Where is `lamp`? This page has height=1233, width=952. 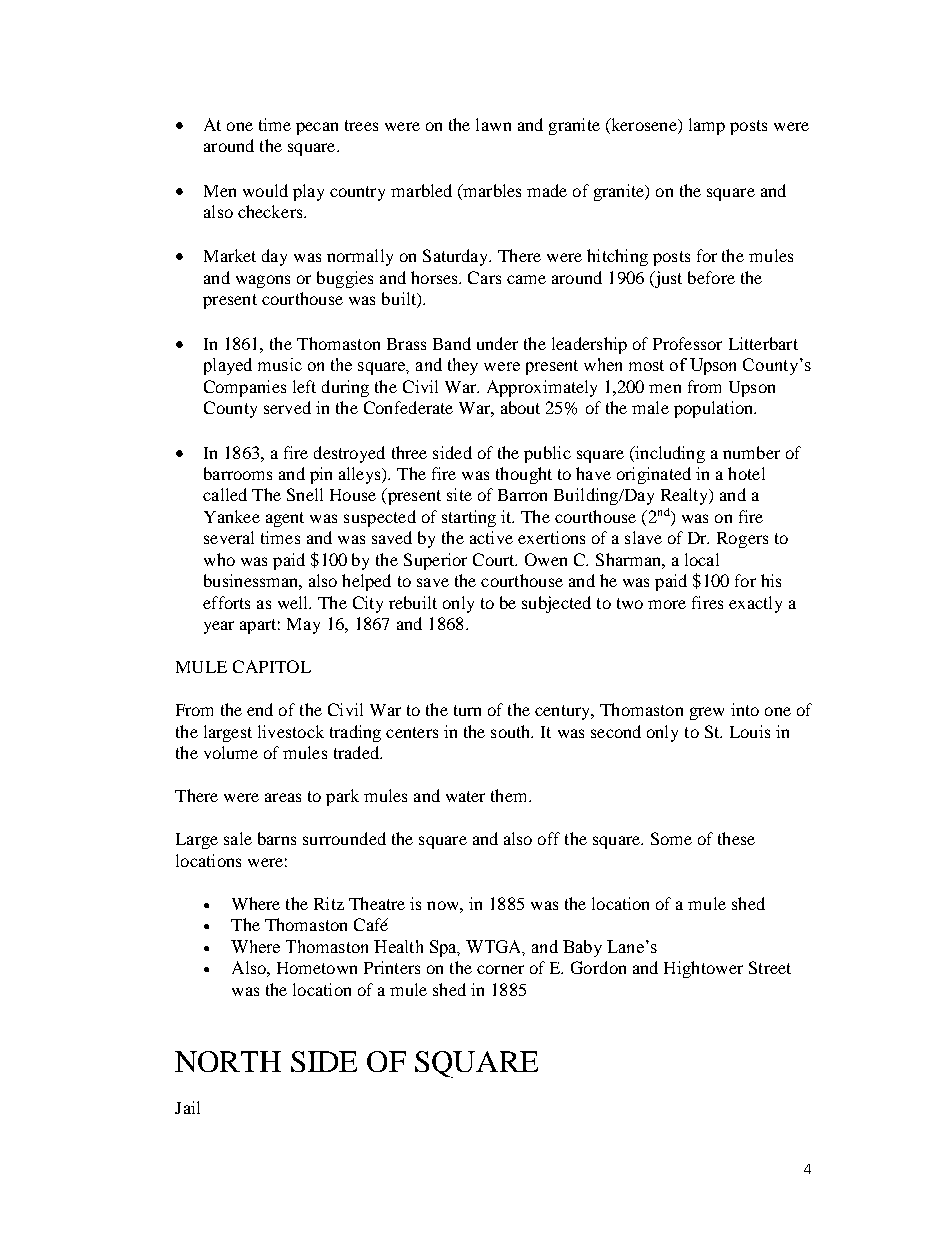 lamp is located at coordinates (707, 126).
